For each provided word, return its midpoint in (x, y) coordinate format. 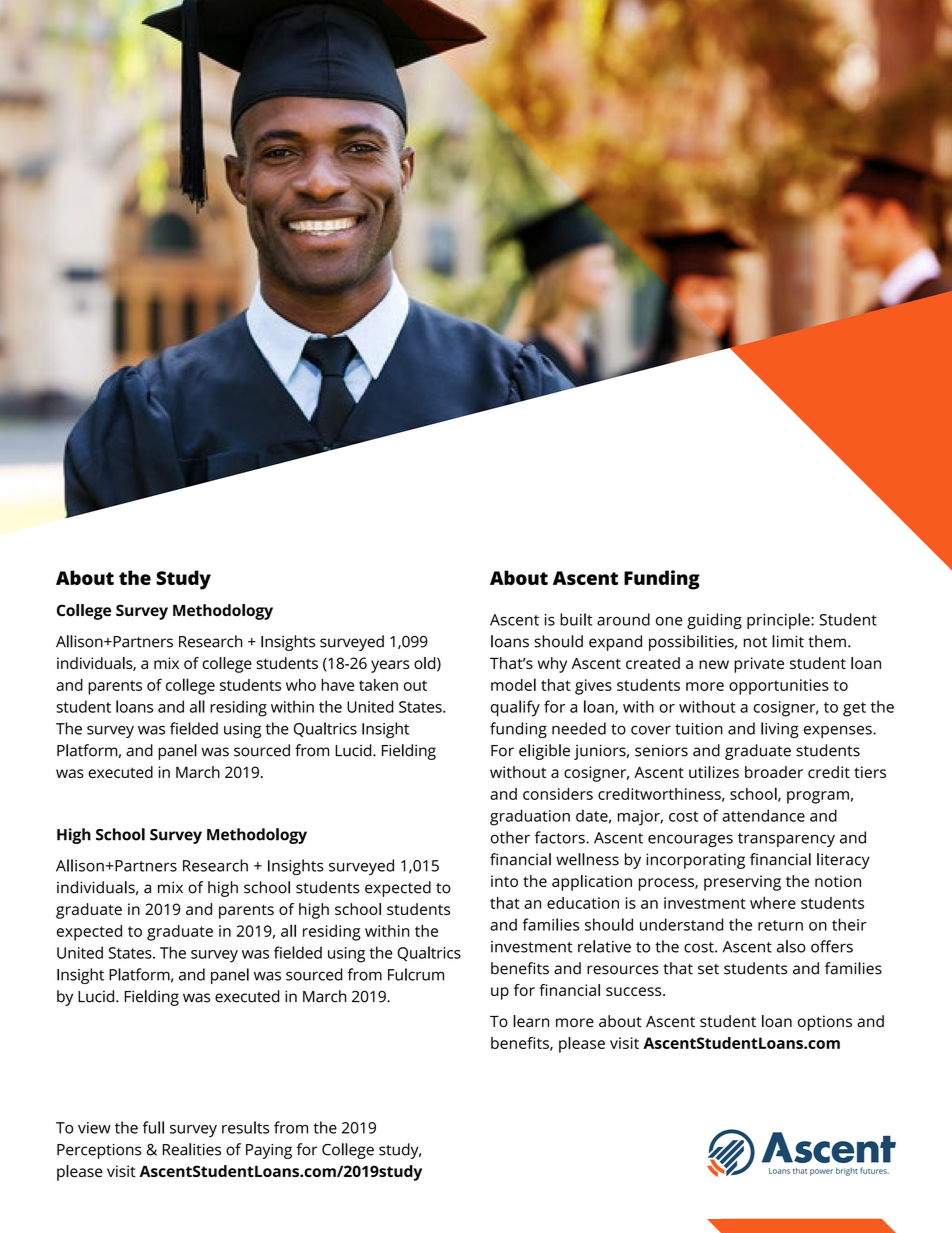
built (576, 619)
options (825, 1023)
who (301, 685)
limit (788, 641)
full (153, 1127)
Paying (269, 1151)
